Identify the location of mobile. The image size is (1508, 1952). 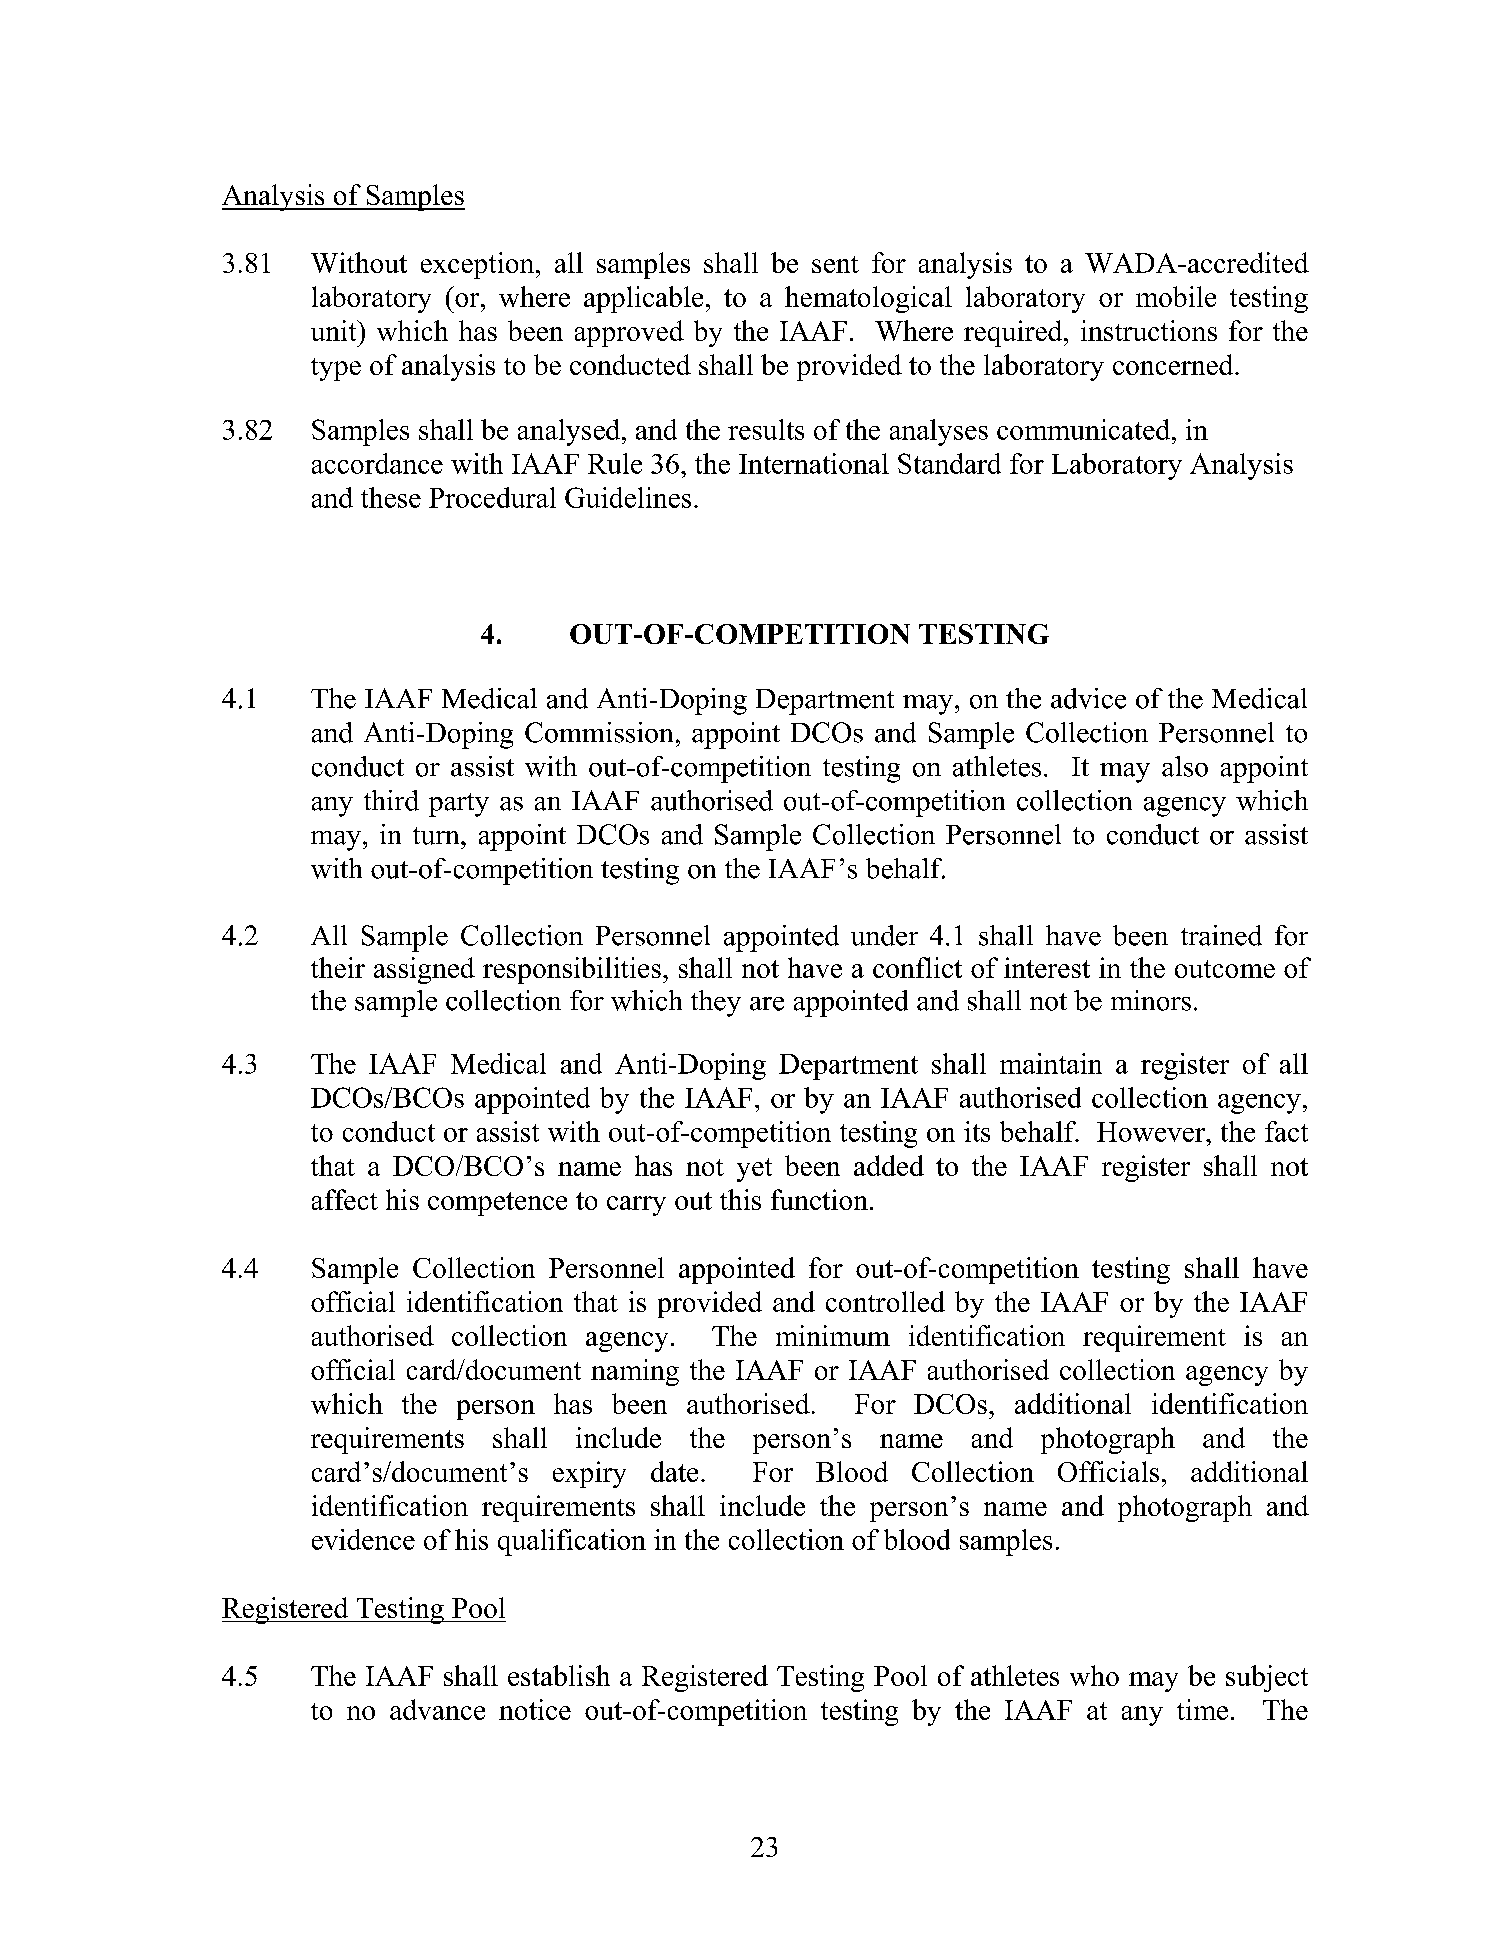
(1176, 296).
